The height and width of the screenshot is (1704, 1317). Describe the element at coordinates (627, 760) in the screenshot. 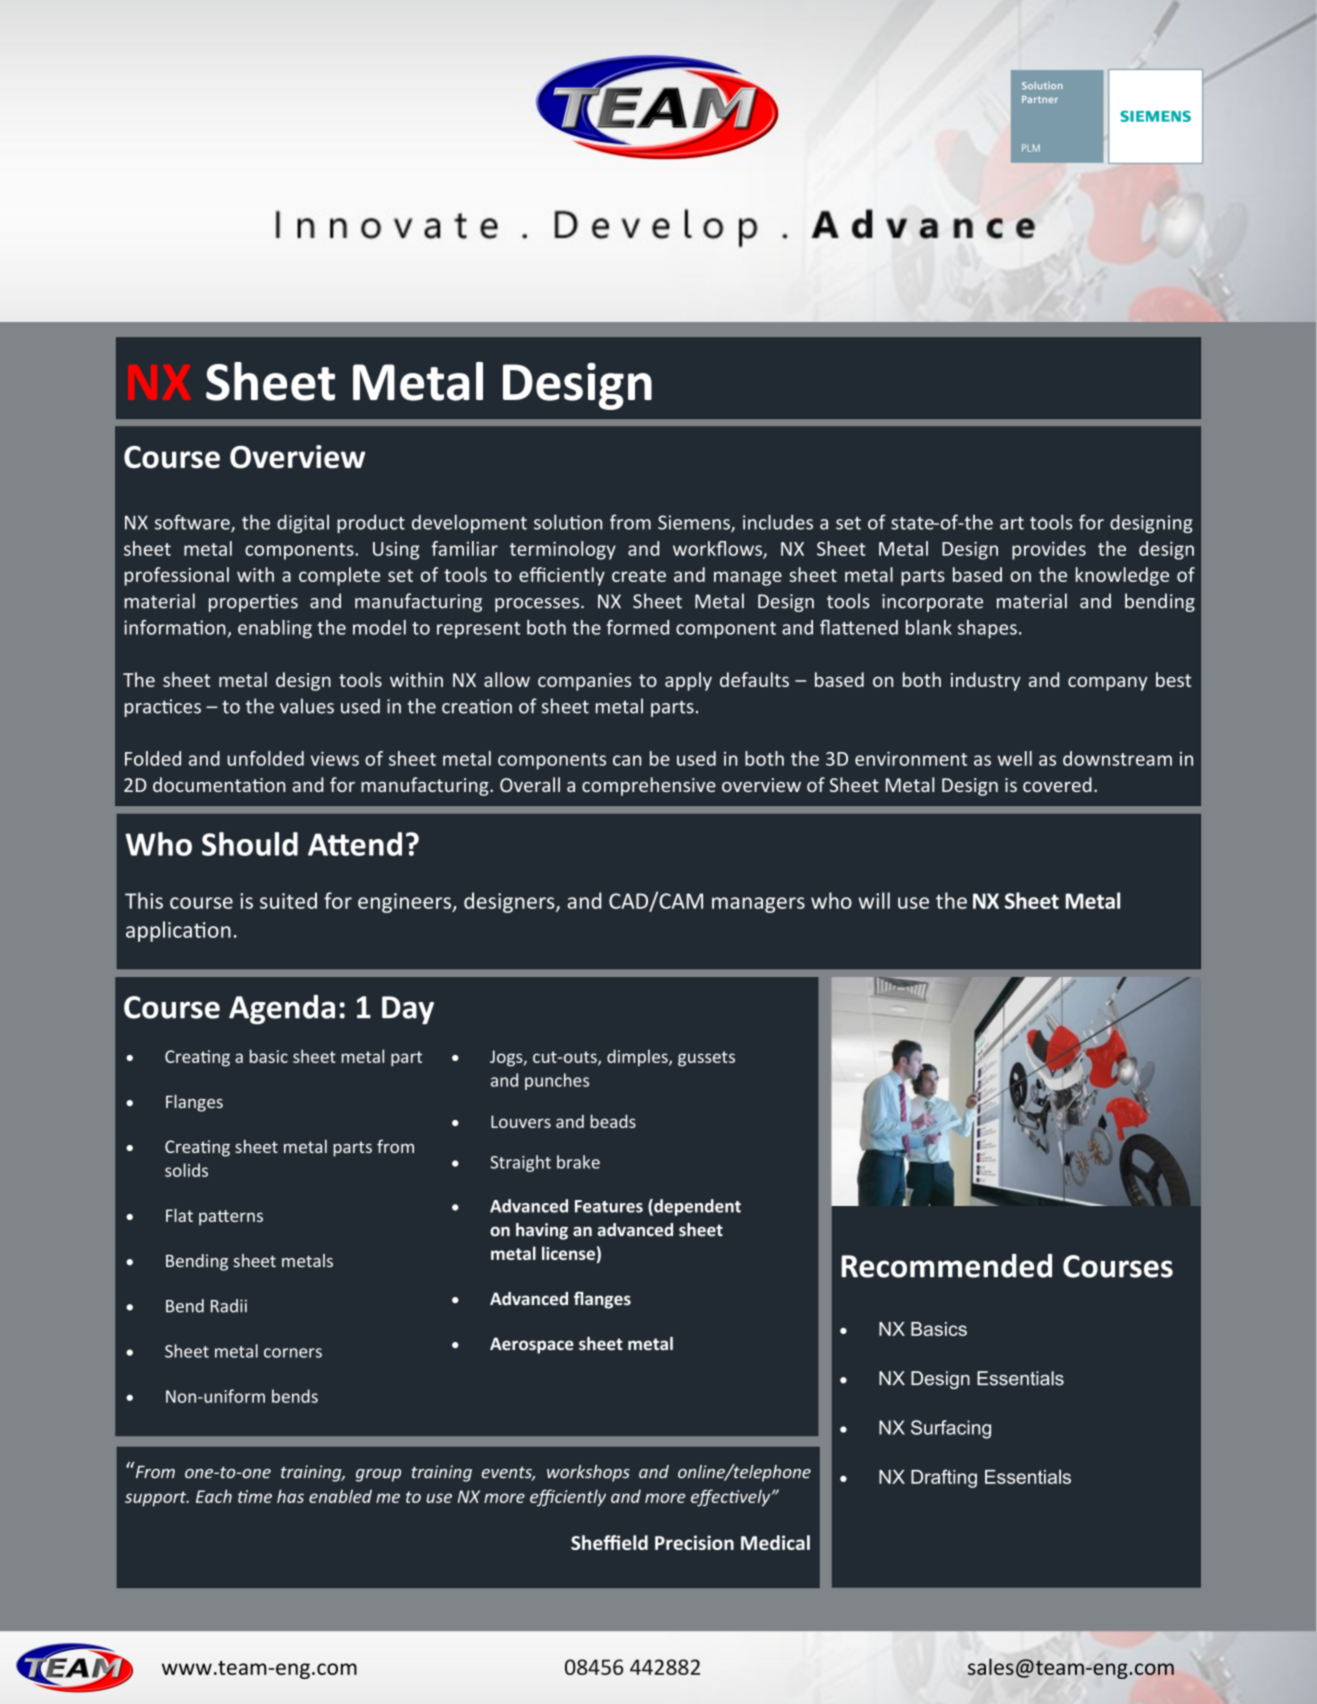

I see `can` at that location.
